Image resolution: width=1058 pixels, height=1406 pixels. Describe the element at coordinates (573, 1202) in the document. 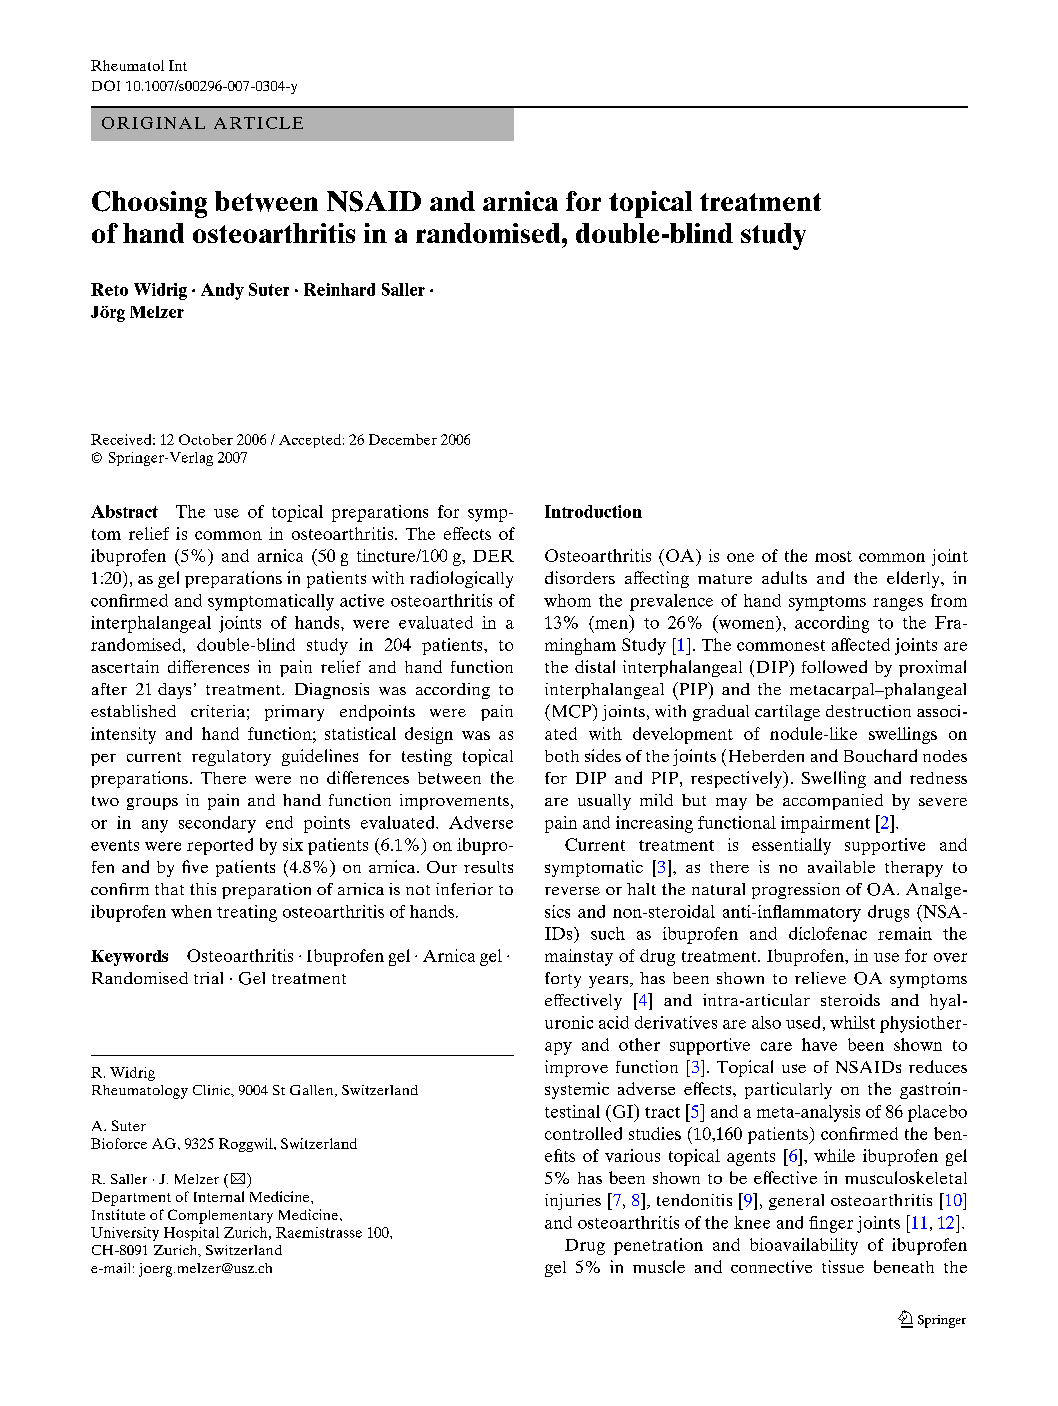

I see `injuries` at that location.
